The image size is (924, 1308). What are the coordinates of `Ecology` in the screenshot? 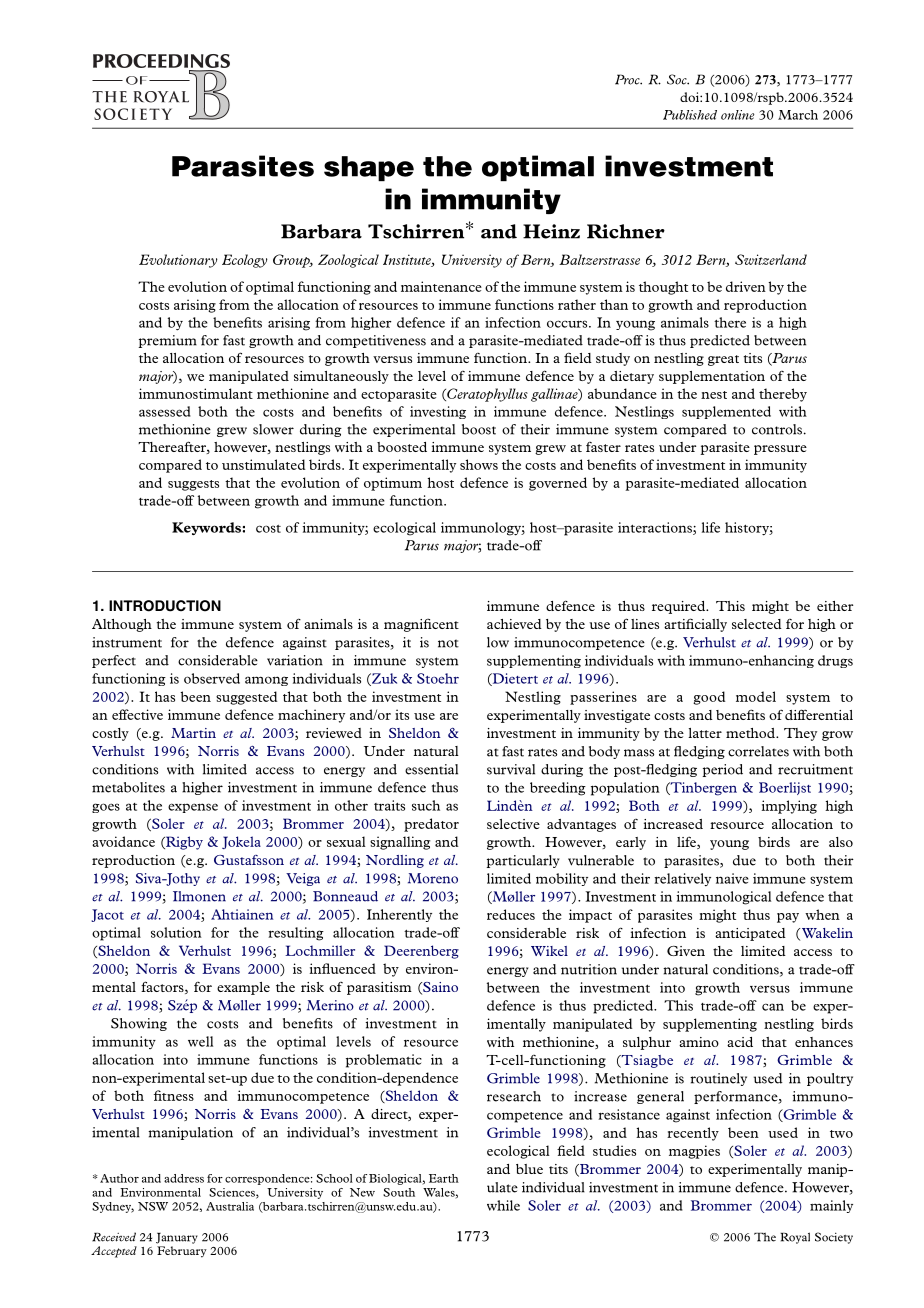 It's located at (245, 261).
